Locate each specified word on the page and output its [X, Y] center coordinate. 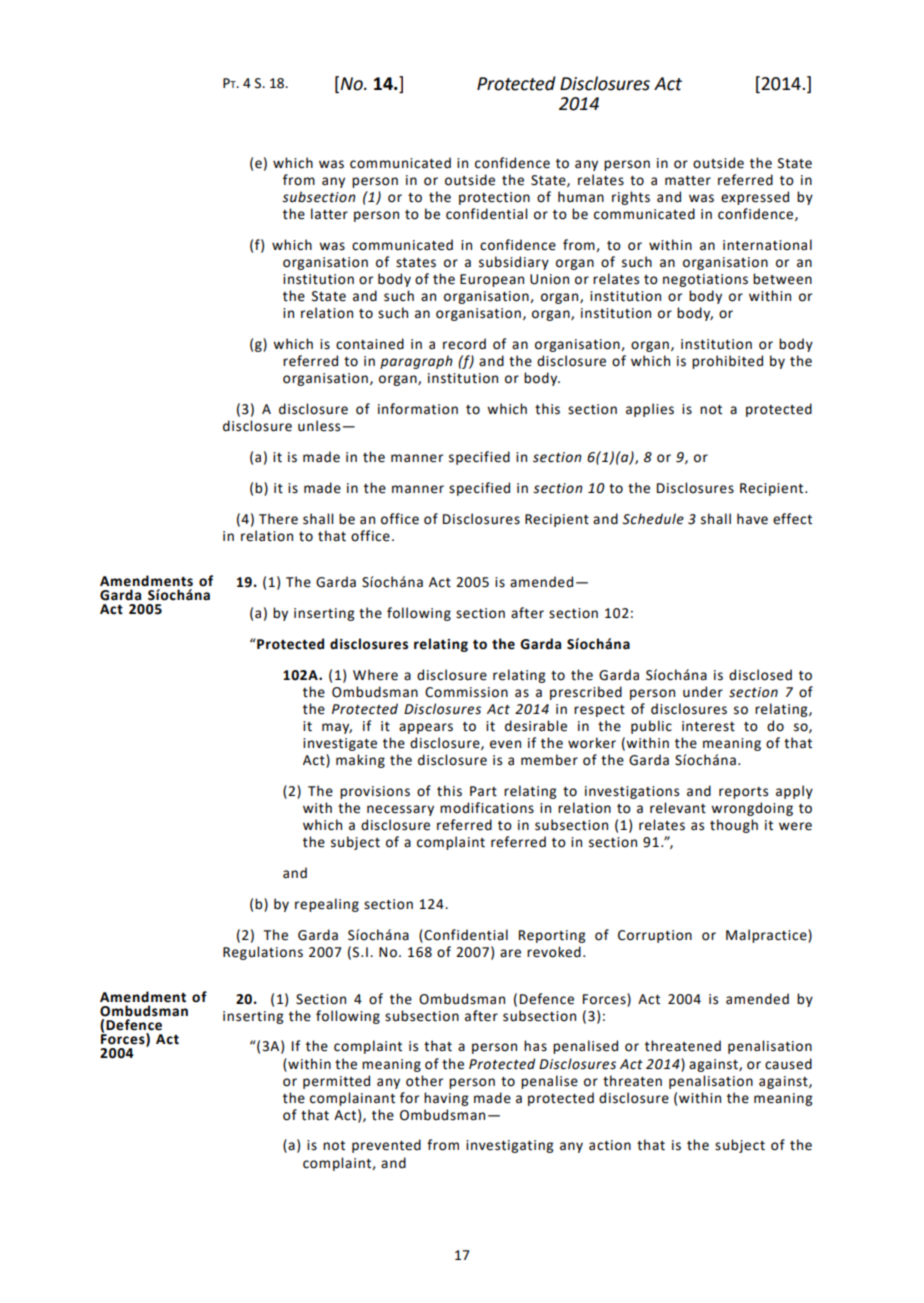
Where [375, 675]
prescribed [586, 693]
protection [494, 198]
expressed [755, 198]
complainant [352, 1099]
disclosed [760, 675]
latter [329, 214]
